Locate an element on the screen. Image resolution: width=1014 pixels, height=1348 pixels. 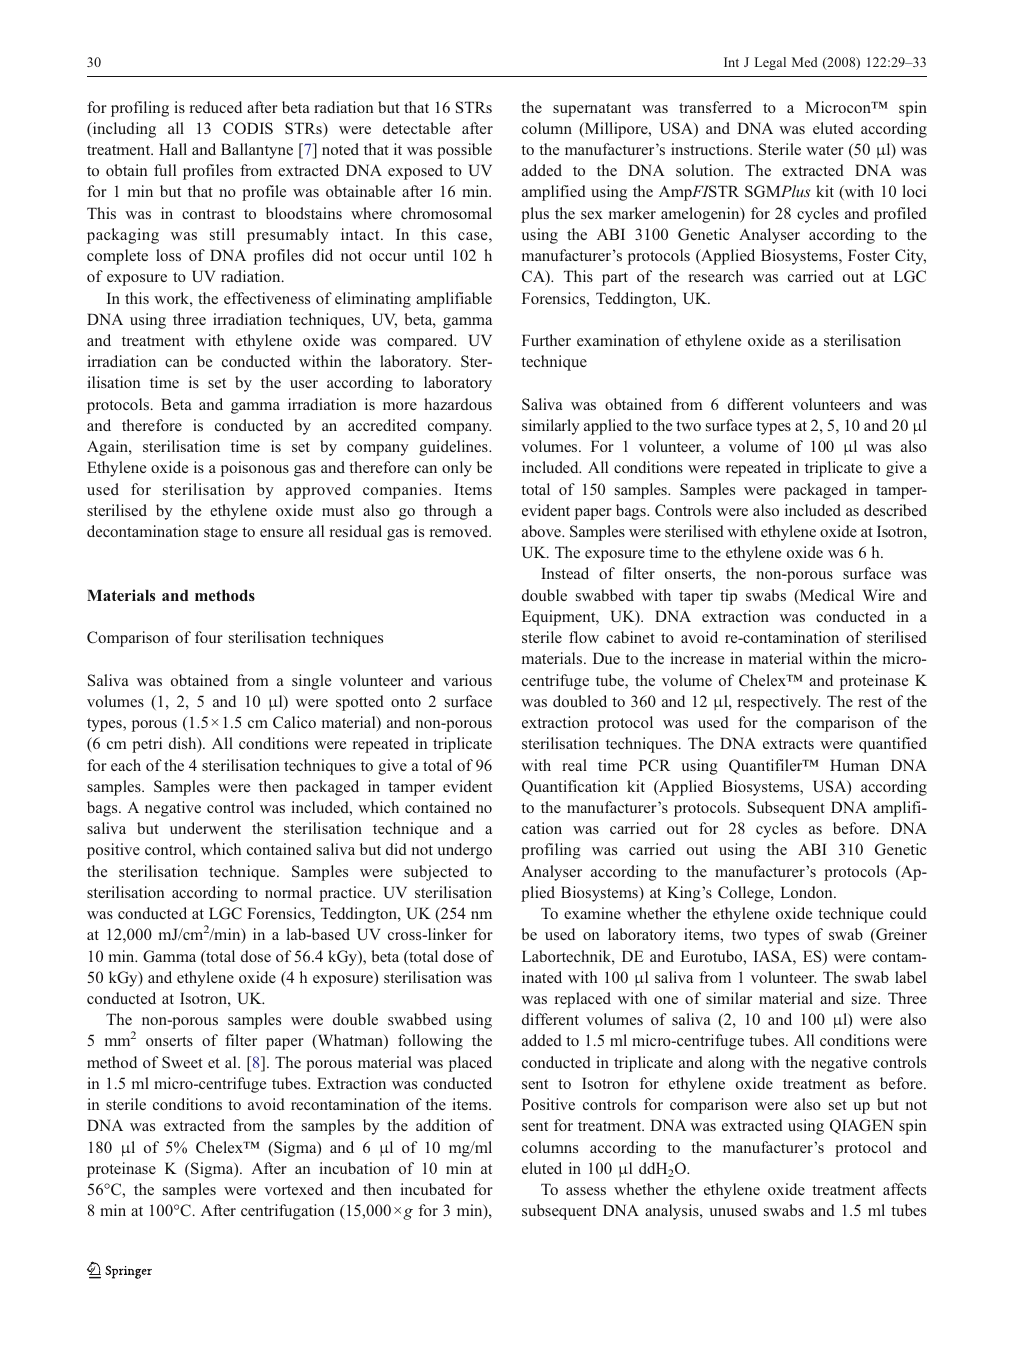
centrifugation is located at coordinates (288, 1212).
